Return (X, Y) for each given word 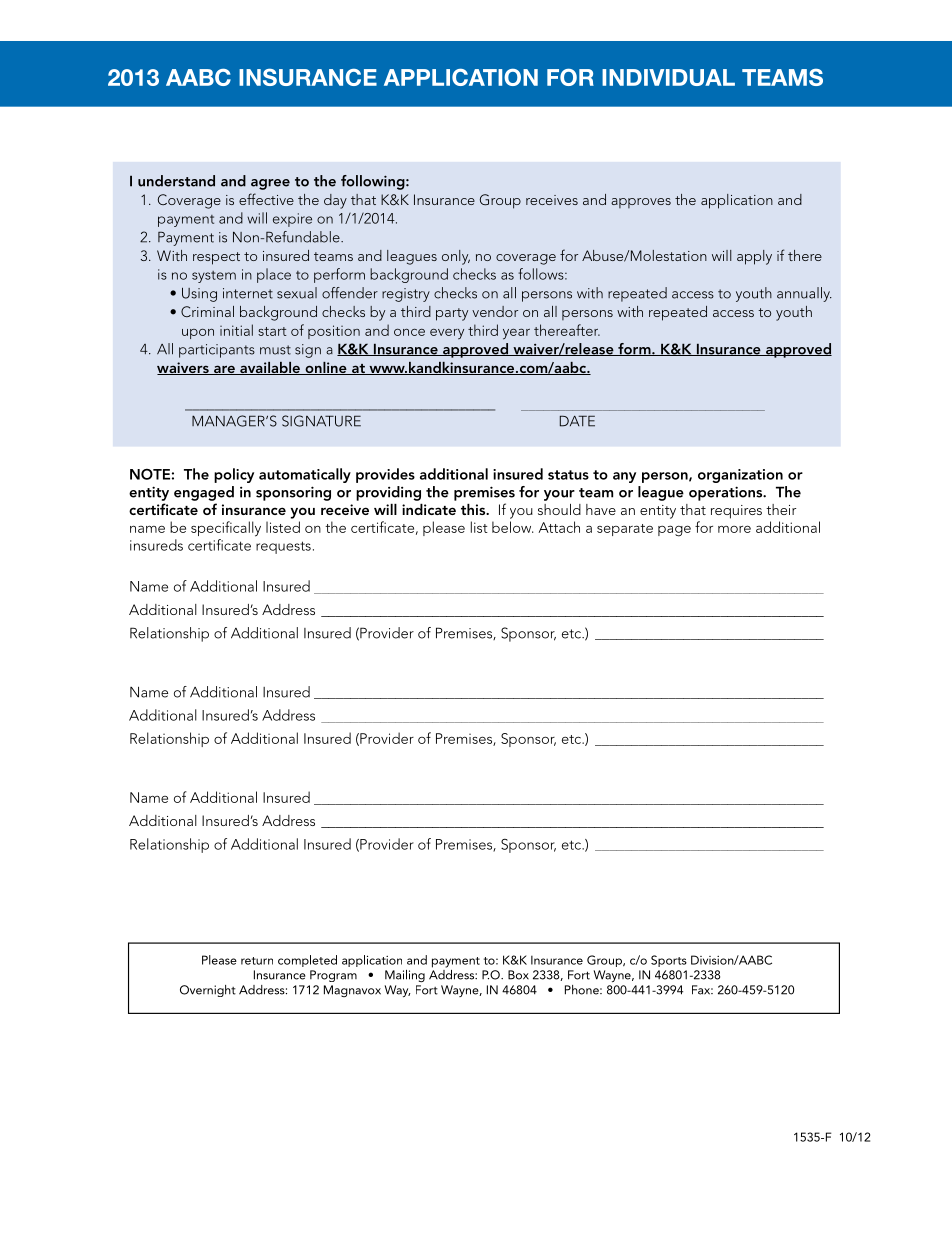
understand (176, 181)
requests (283, 547)
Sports (669, 961)
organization (740, 476)
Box (518, 975)
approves (641, 203)
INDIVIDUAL (668, 77)
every (447, 334)
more (734, 529)
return (257, 961)
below (512, 527)
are (224, 370)
